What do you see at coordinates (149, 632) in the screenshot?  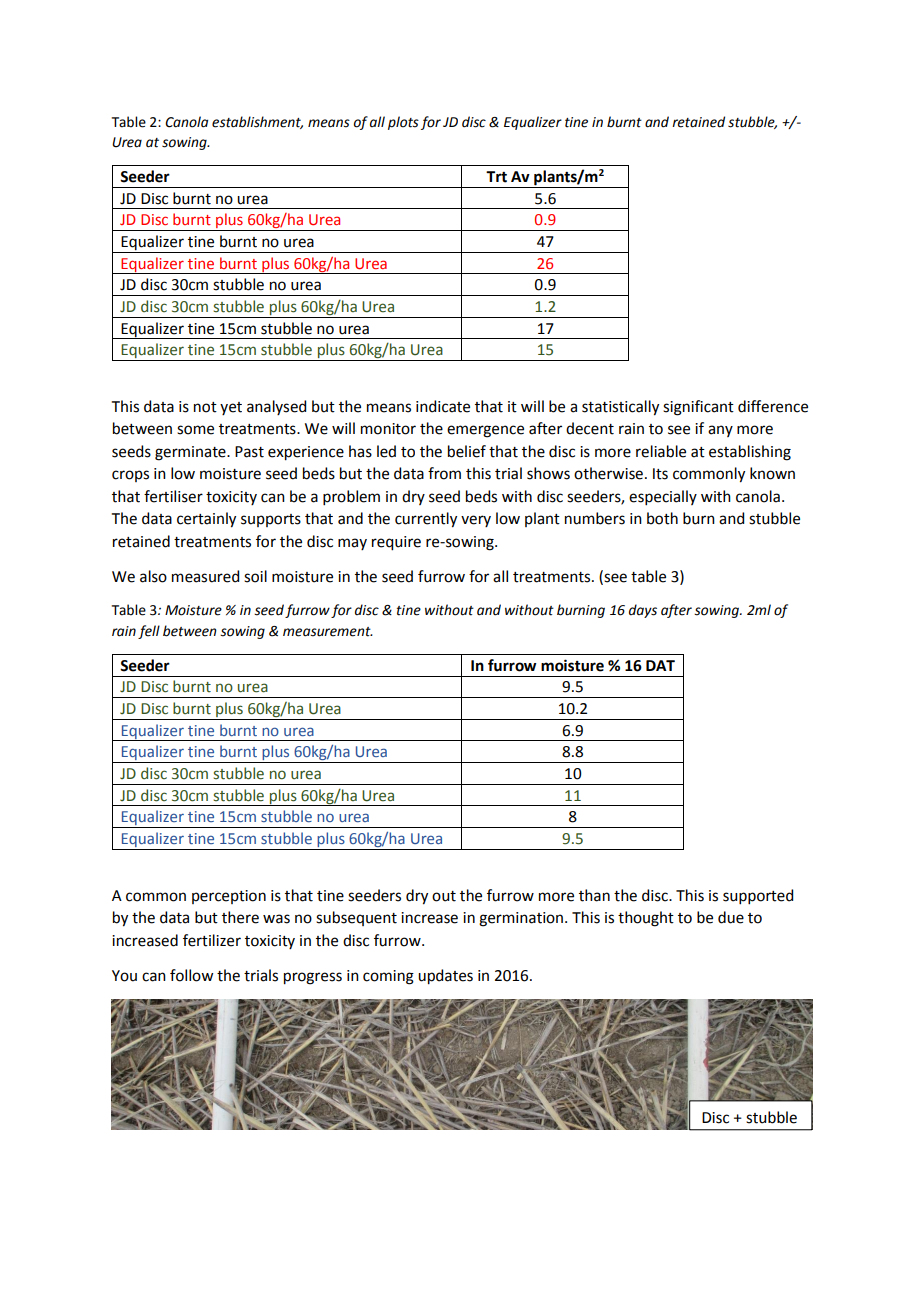 I see `fell` at bounding box center [149, 632].
